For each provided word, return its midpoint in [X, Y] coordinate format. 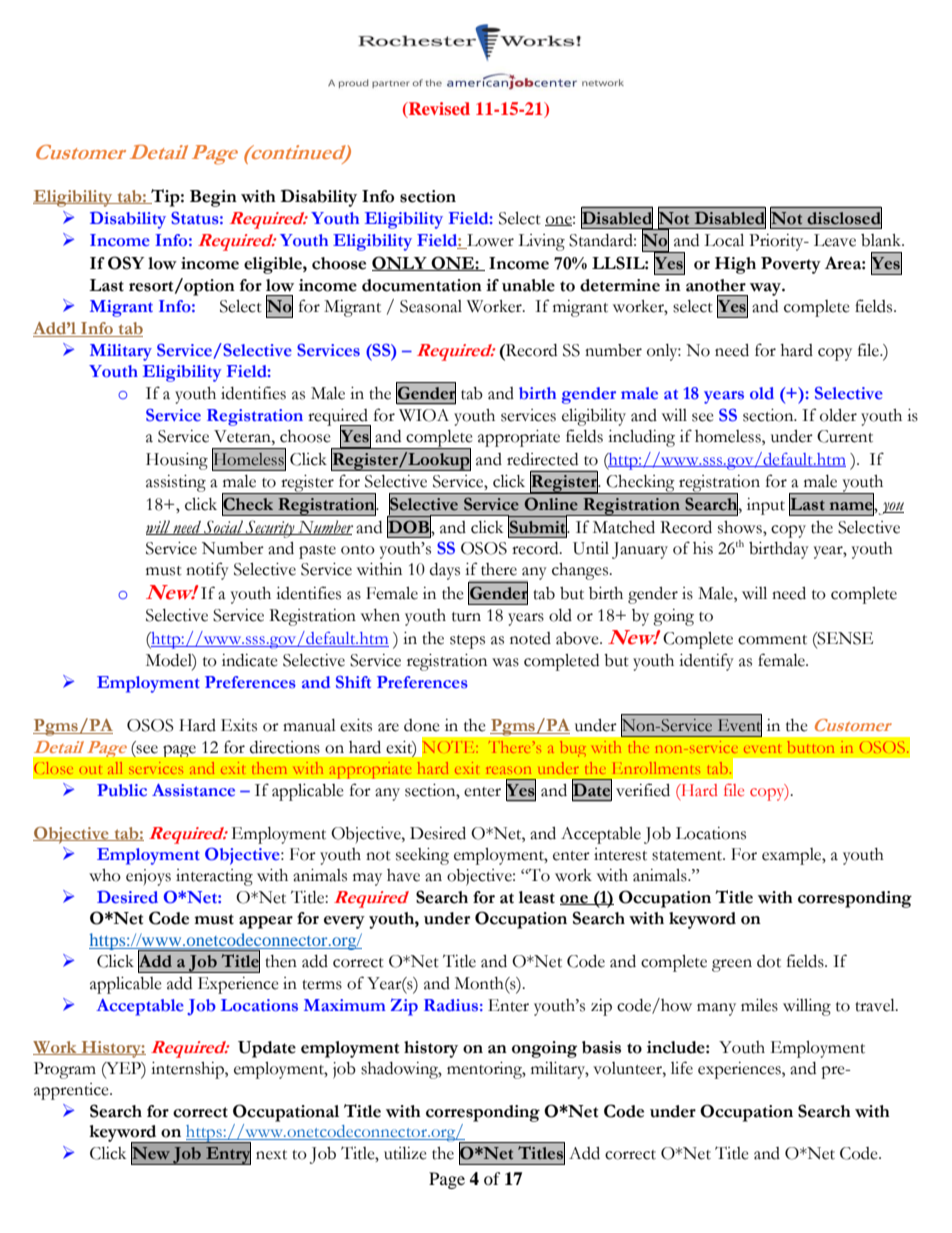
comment [772, 640]
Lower [489, 241]
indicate [250, 660]
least [537, 897]
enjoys [148, 877]
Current [845, 436]
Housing [177, 461]
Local [724, 240]
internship [188, 1070]
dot [769, 961]
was [505, 662]
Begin [213, 198]
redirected [542, 459]
